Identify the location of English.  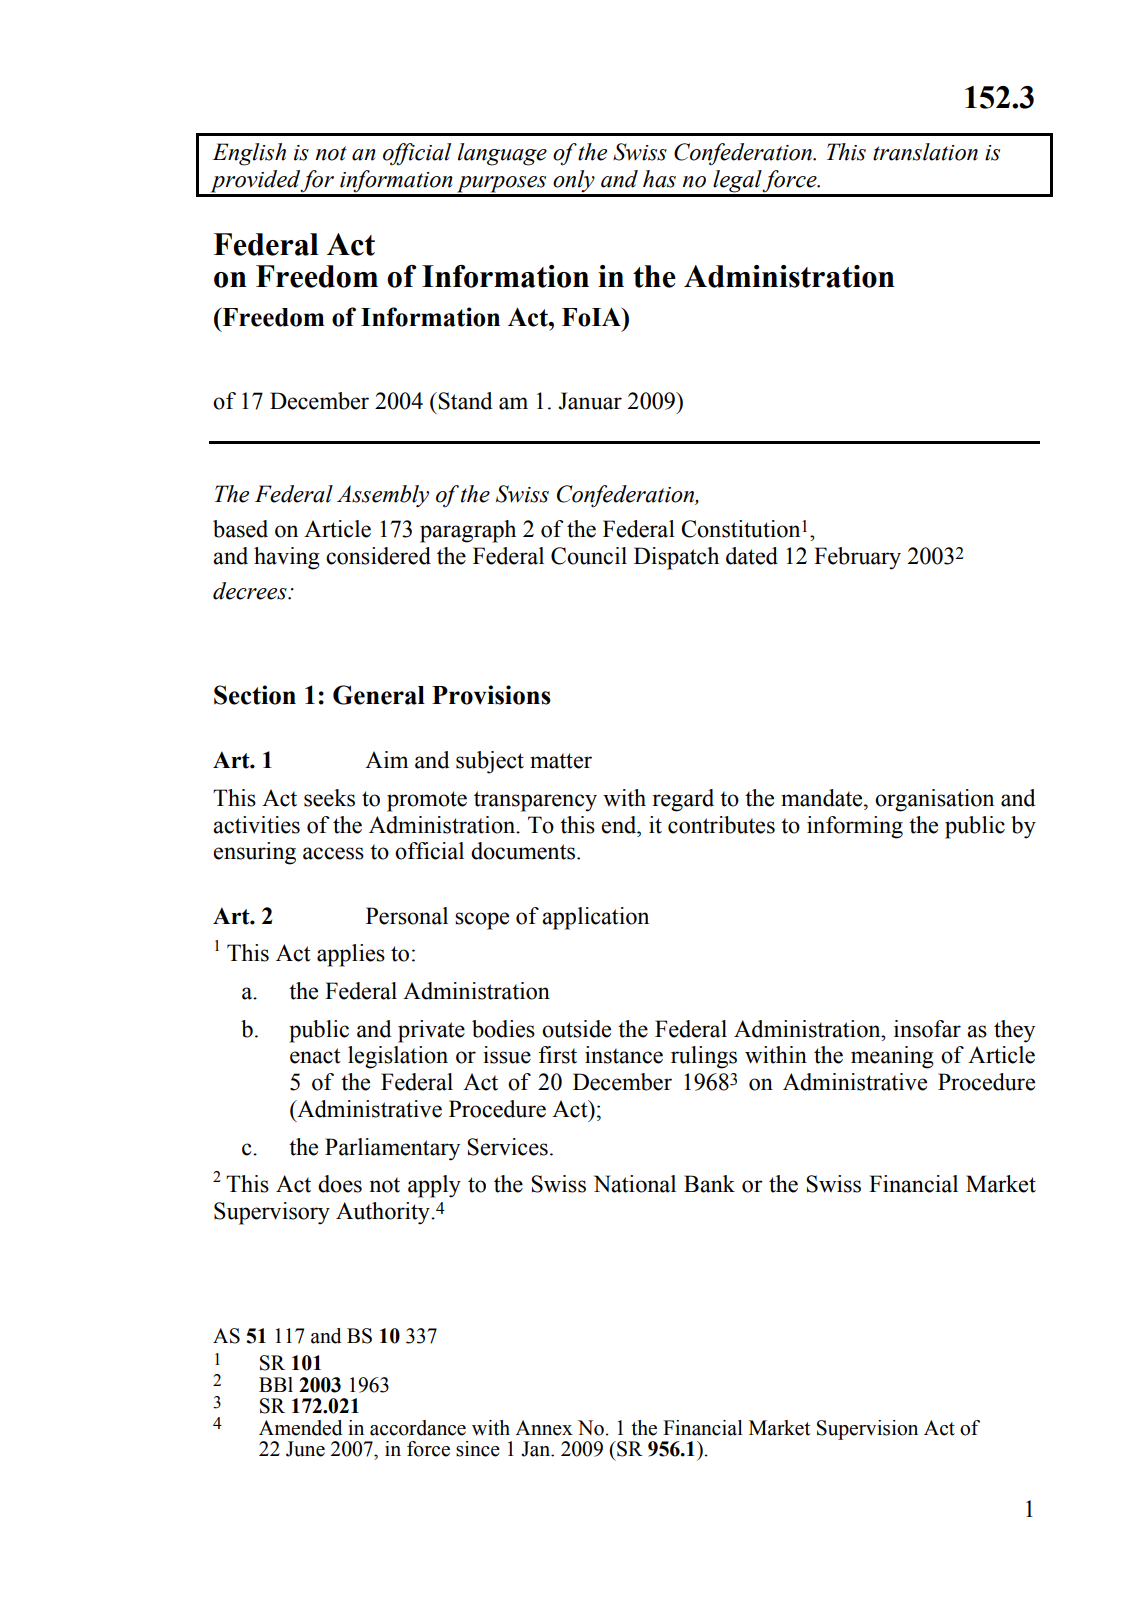
(249, 154).
